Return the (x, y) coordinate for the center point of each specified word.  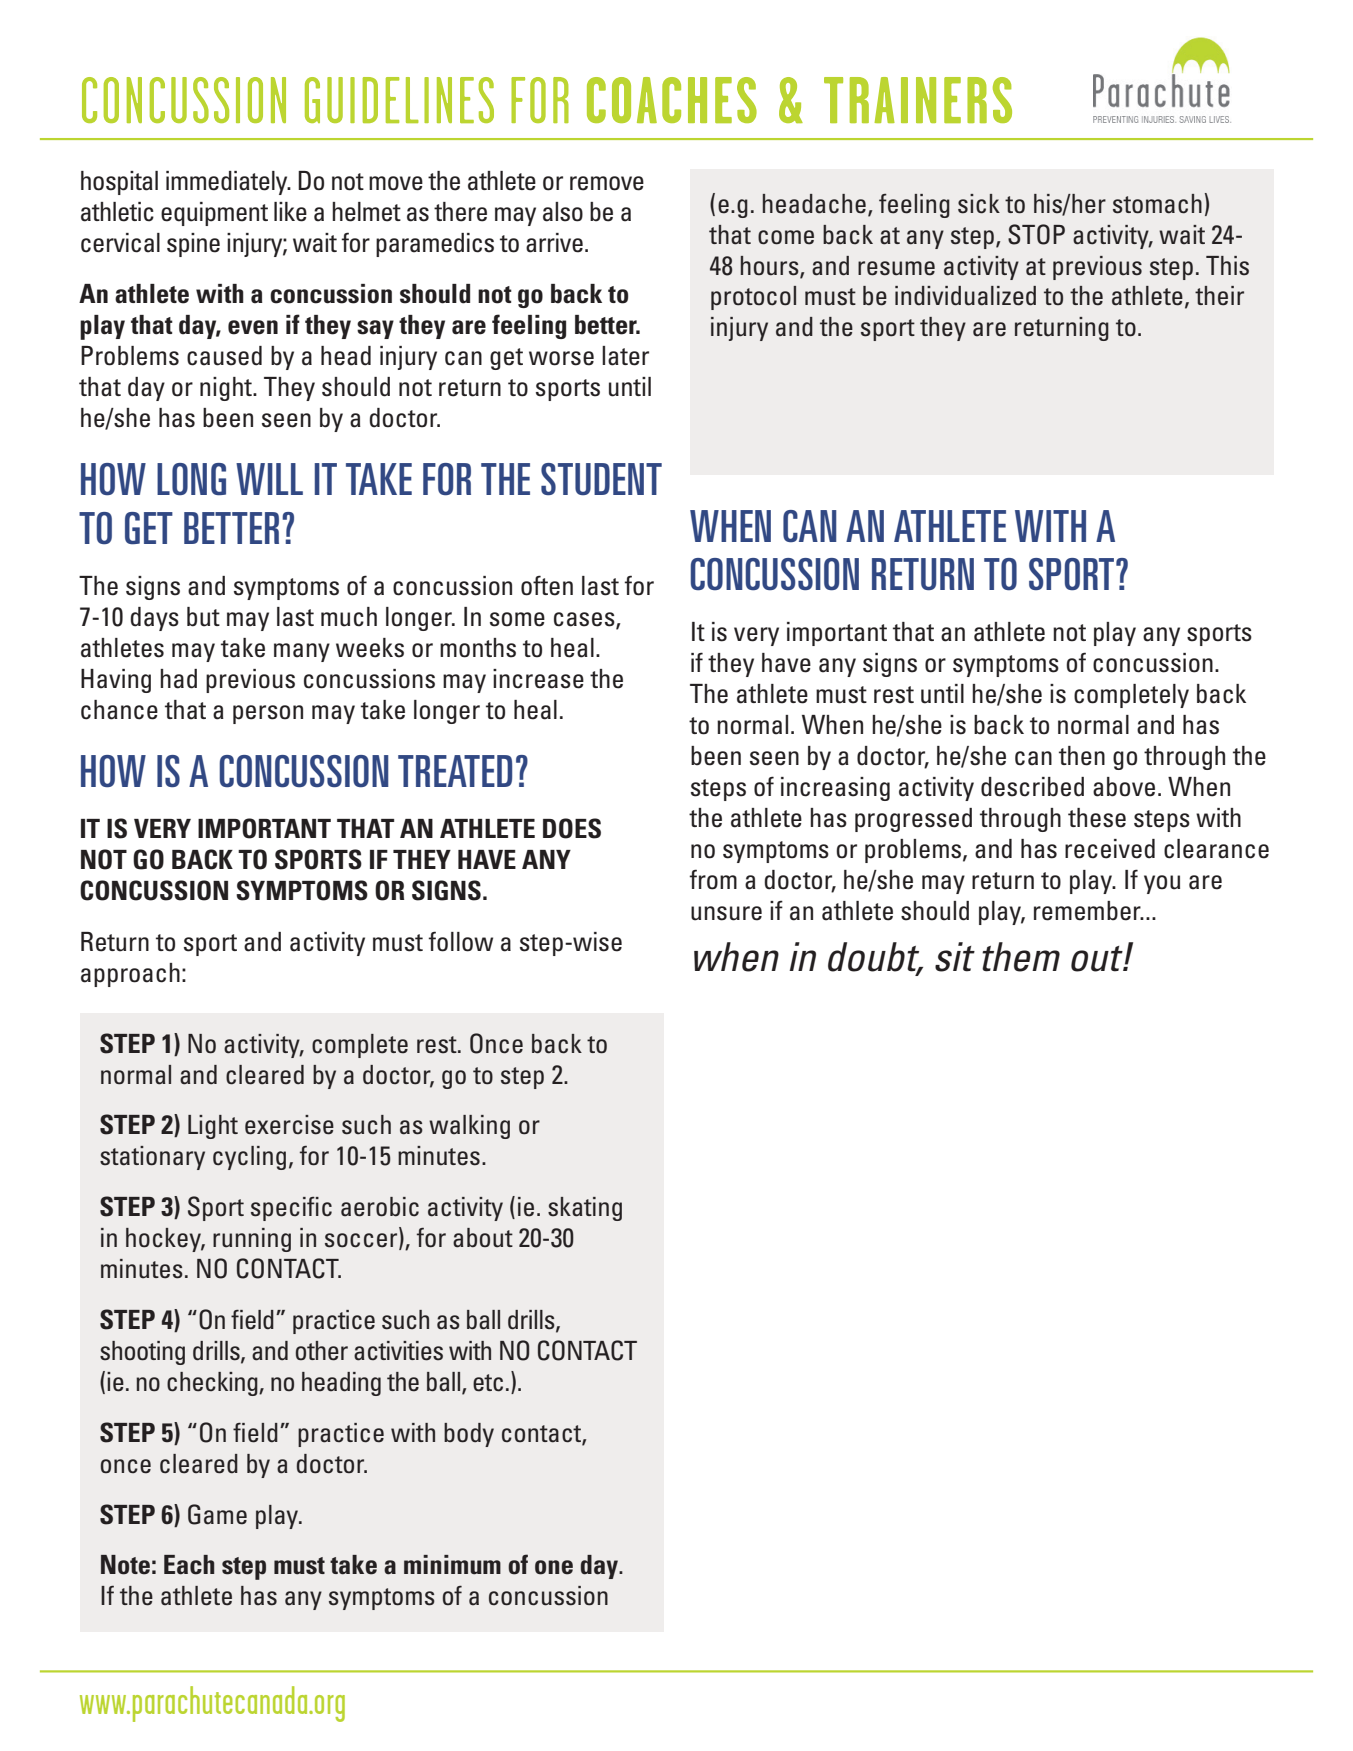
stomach (1157, 204)
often (547, 585)
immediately (228, 183)
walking (469, 1127)
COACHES (672, 100)
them (1021, 957)
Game (217, 1514)
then (1082, 756)
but (203, 617)
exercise (289, 1125)
